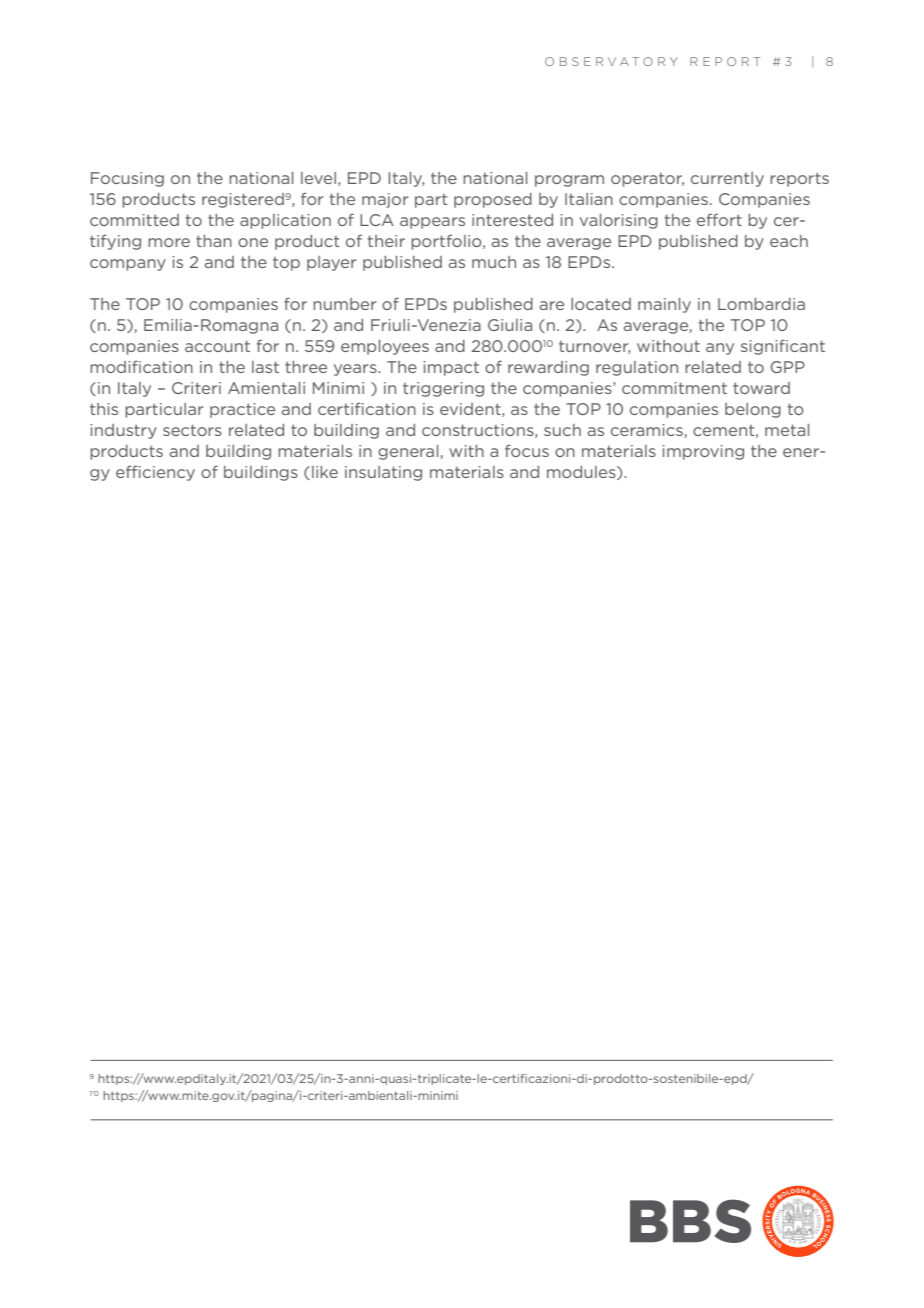 The height and width of the screenshot is (1308, 924). What do you see at coordinates (664, 305) in the screenshot?
I see `mainly` at bounding box center [664, 305].
